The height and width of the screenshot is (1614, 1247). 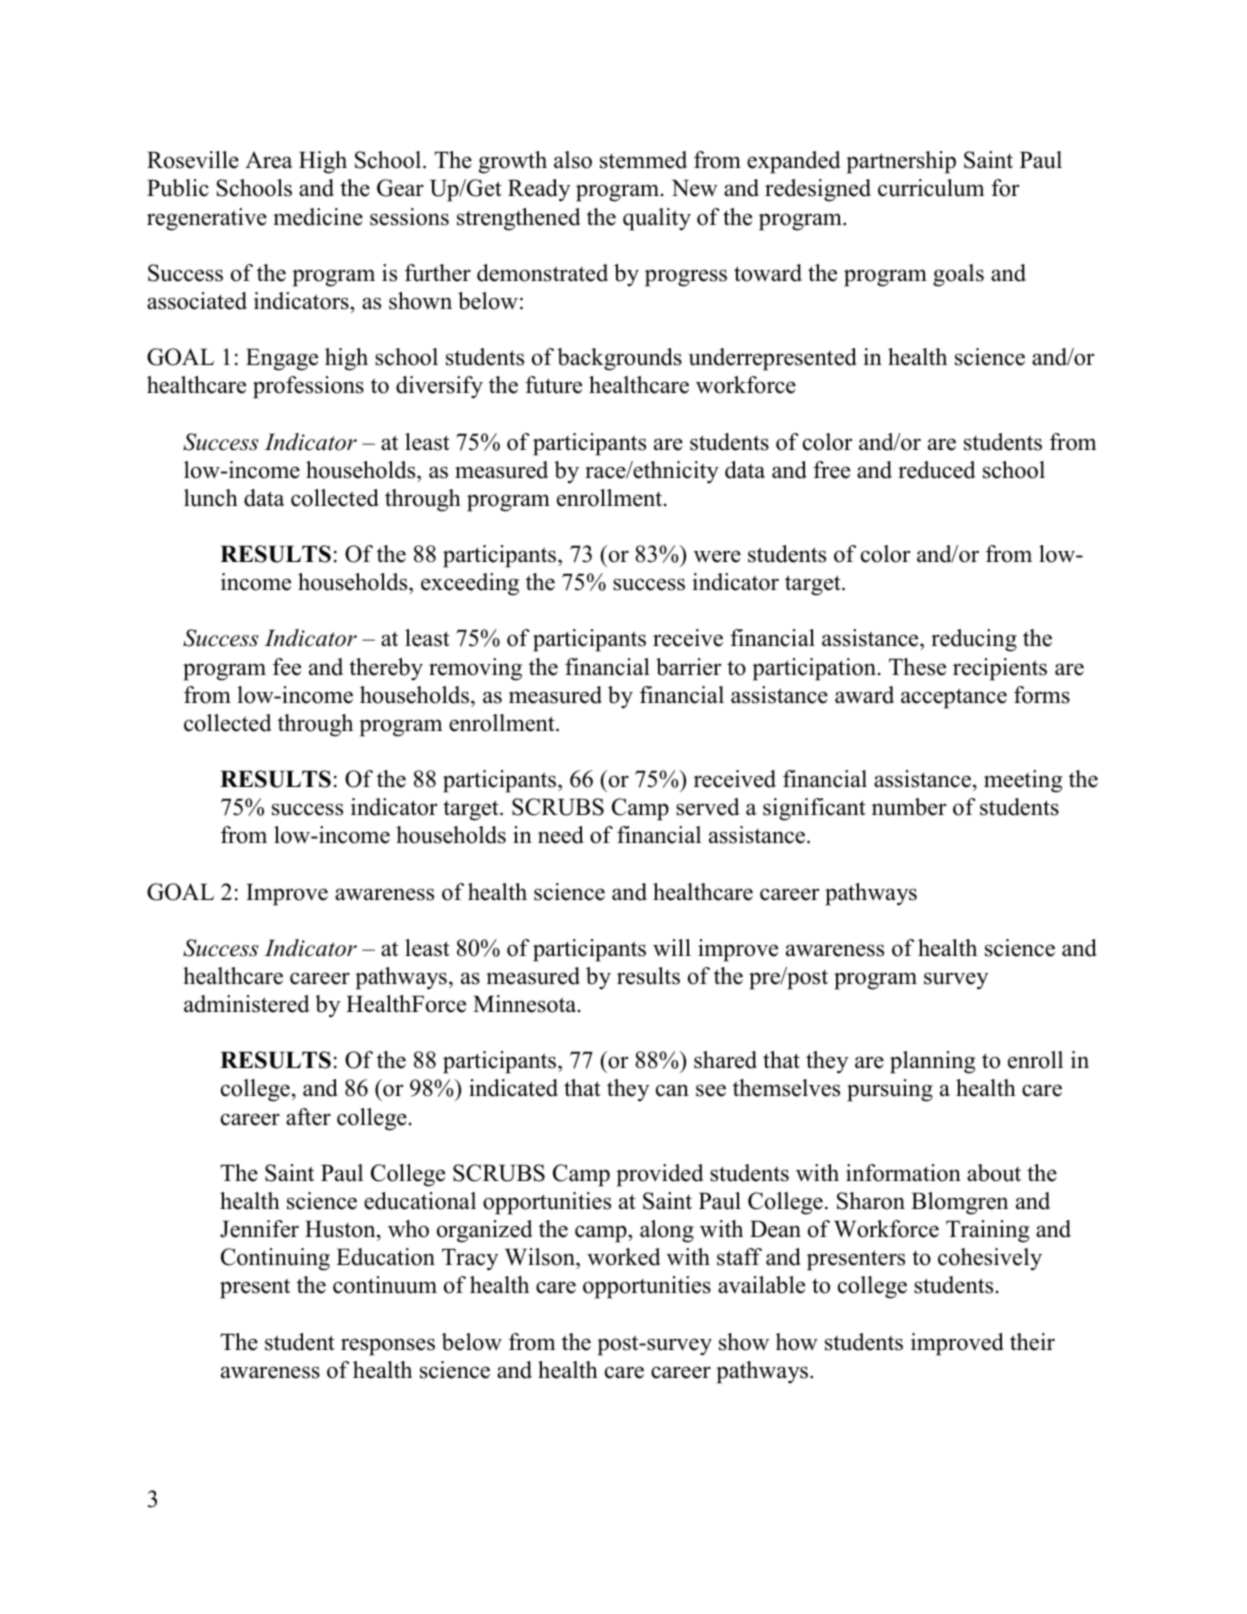 I want to click on served, so click(x=707, y=807).
